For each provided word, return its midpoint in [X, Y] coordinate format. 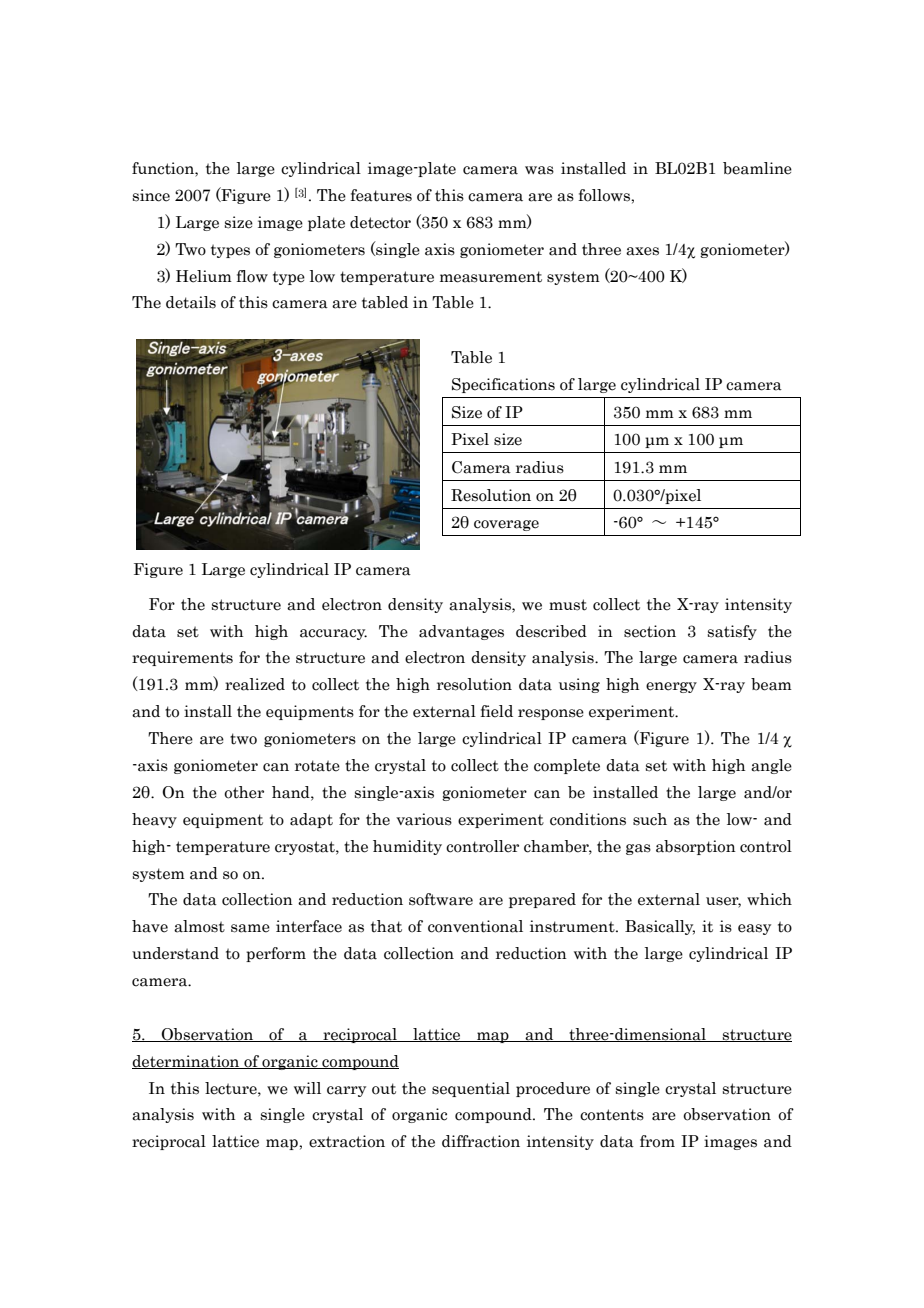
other [244, 792]
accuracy [333, 634]
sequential [471, 1089]
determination [187, 1062]
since [151, 195]
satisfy [732, 632]
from [657, 1141]
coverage [506, 525]
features [381, 195]
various [424, 819]
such [650, 819]
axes [642, 251]
